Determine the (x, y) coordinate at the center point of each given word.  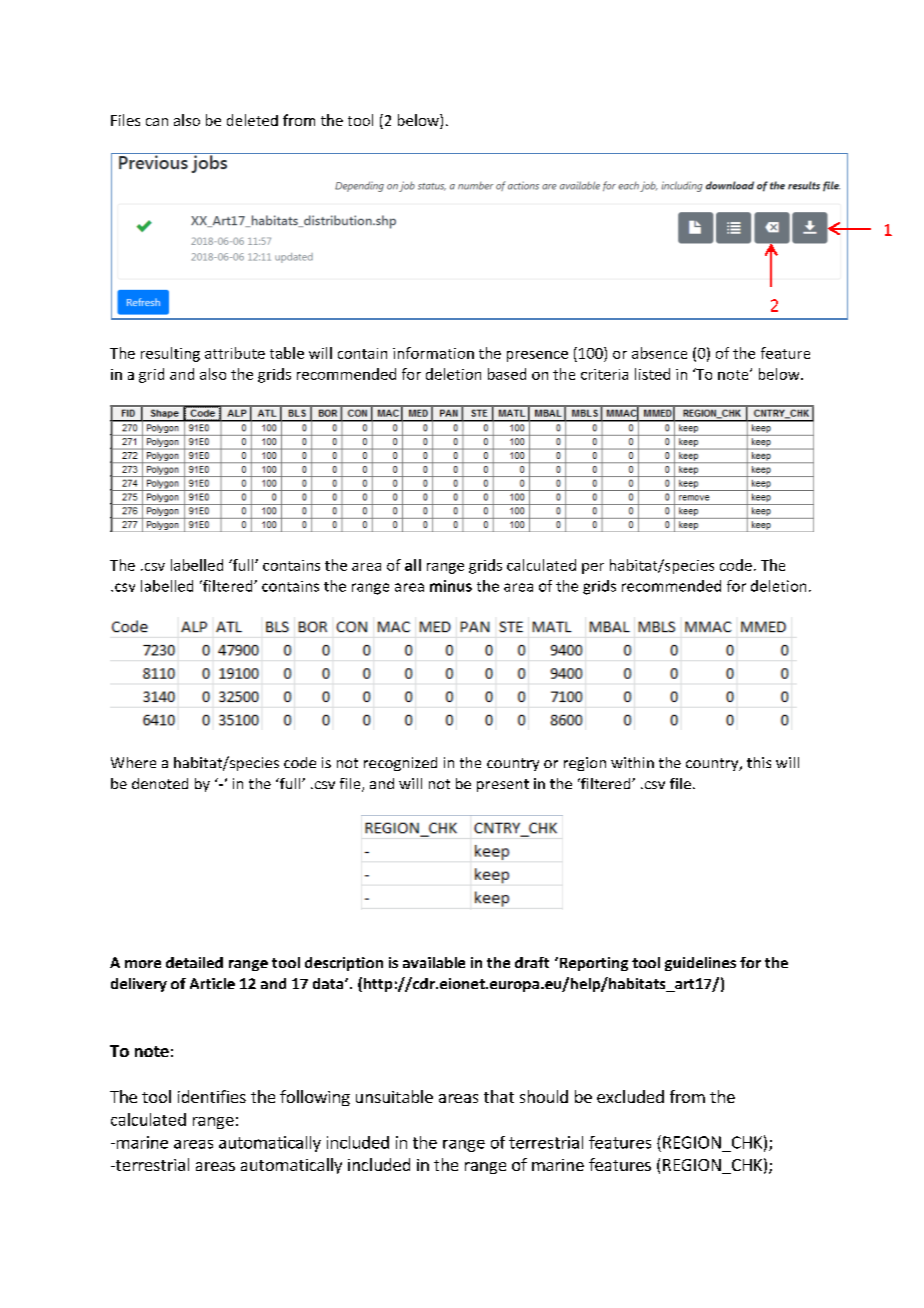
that (499, 1096)
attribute (235, 353)
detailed (194, 962)
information (433, 353)
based (507, 374)
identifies (212, 1096)
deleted (252, 120)
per (593, 568)
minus (451, 586)
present (503, 785)
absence (659, 353)
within (632, 762)
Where (133, 762)
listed (652, 374)
